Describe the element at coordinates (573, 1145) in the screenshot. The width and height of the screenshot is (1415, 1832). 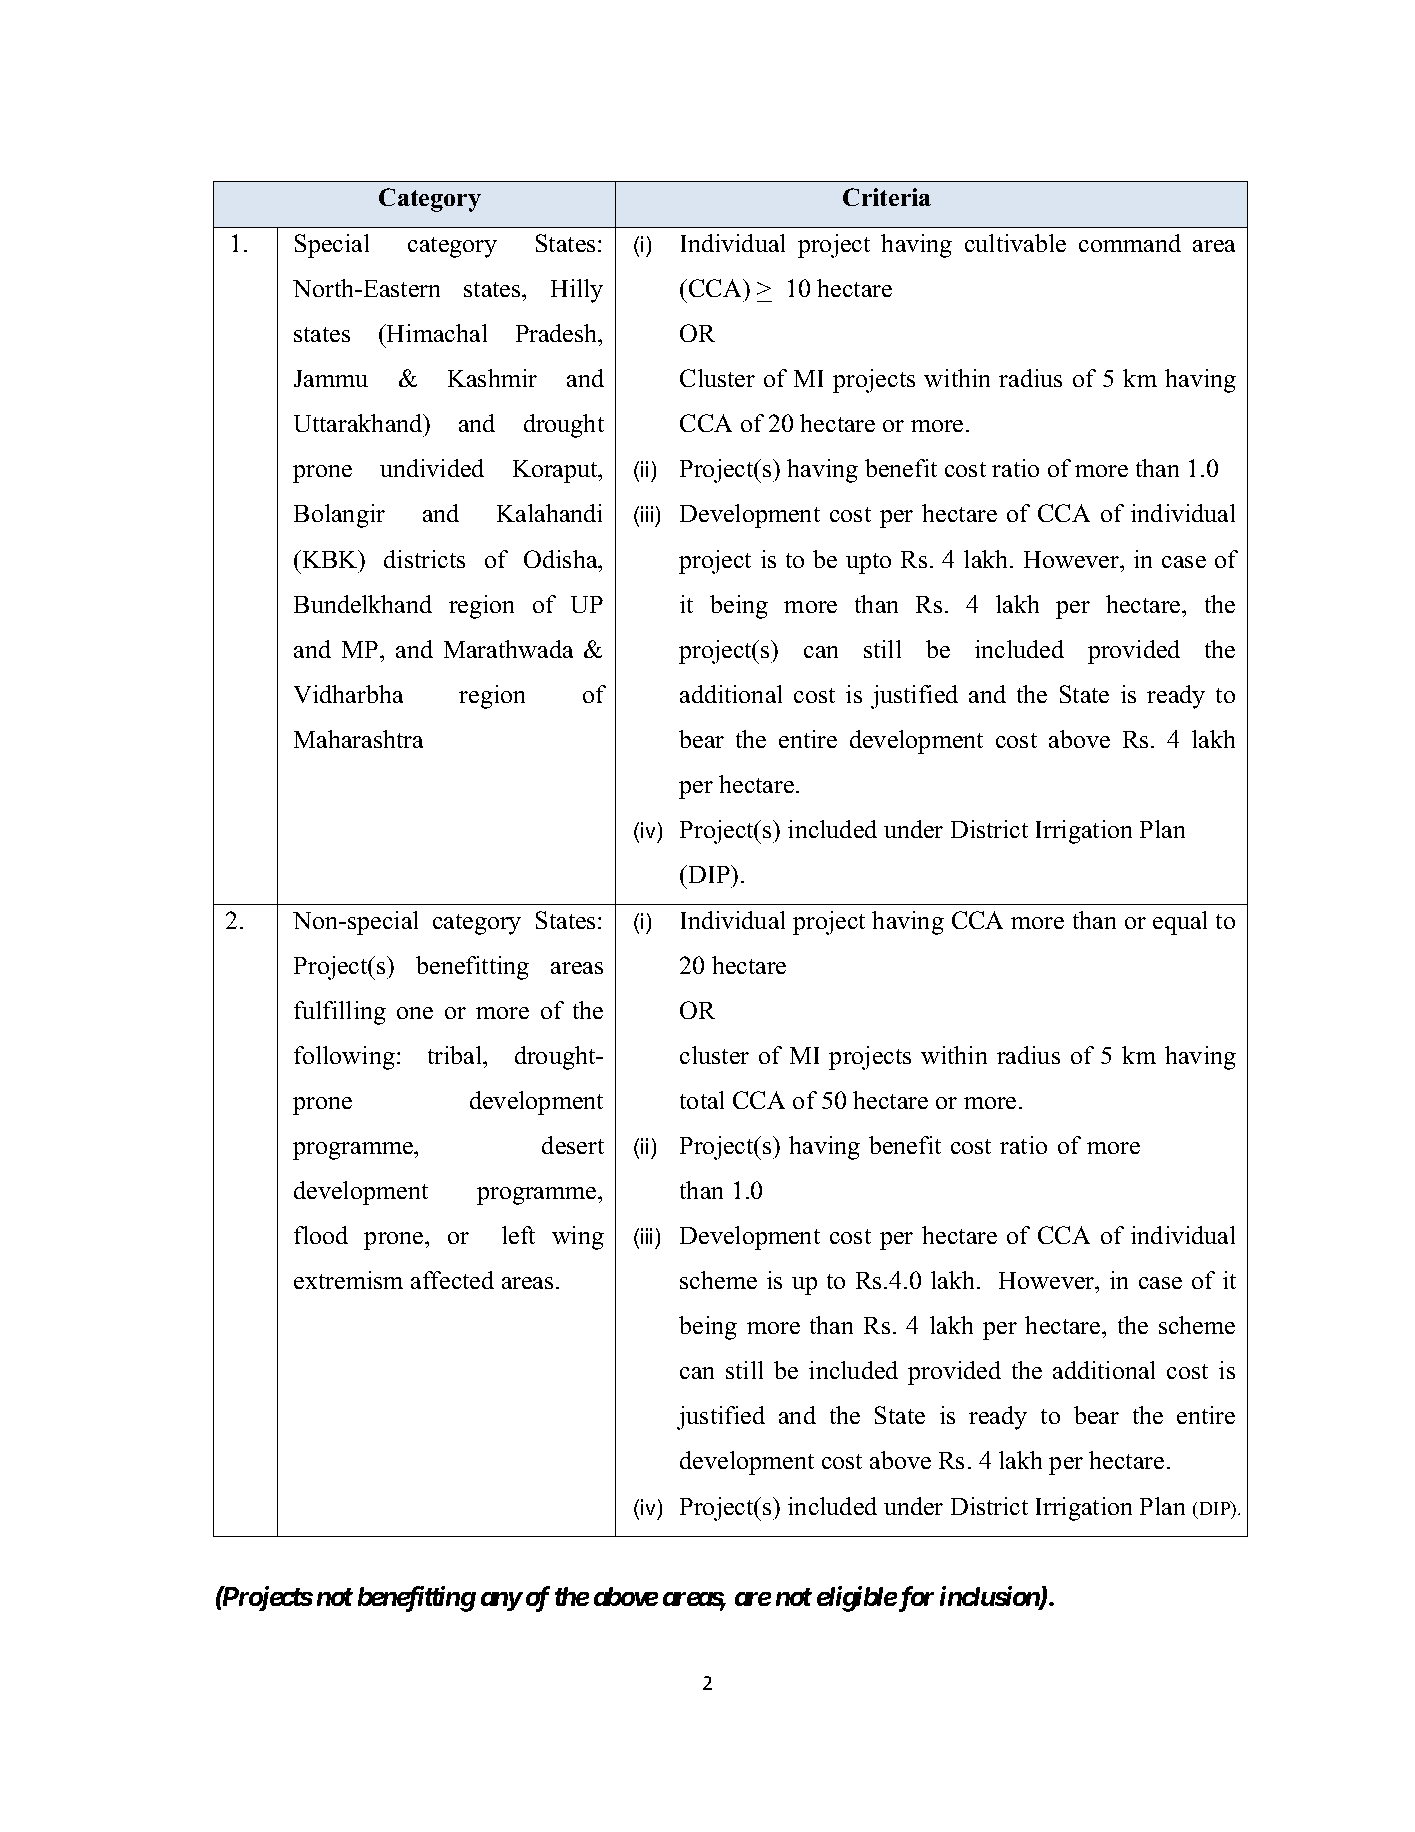
I see `desert` at that location.
